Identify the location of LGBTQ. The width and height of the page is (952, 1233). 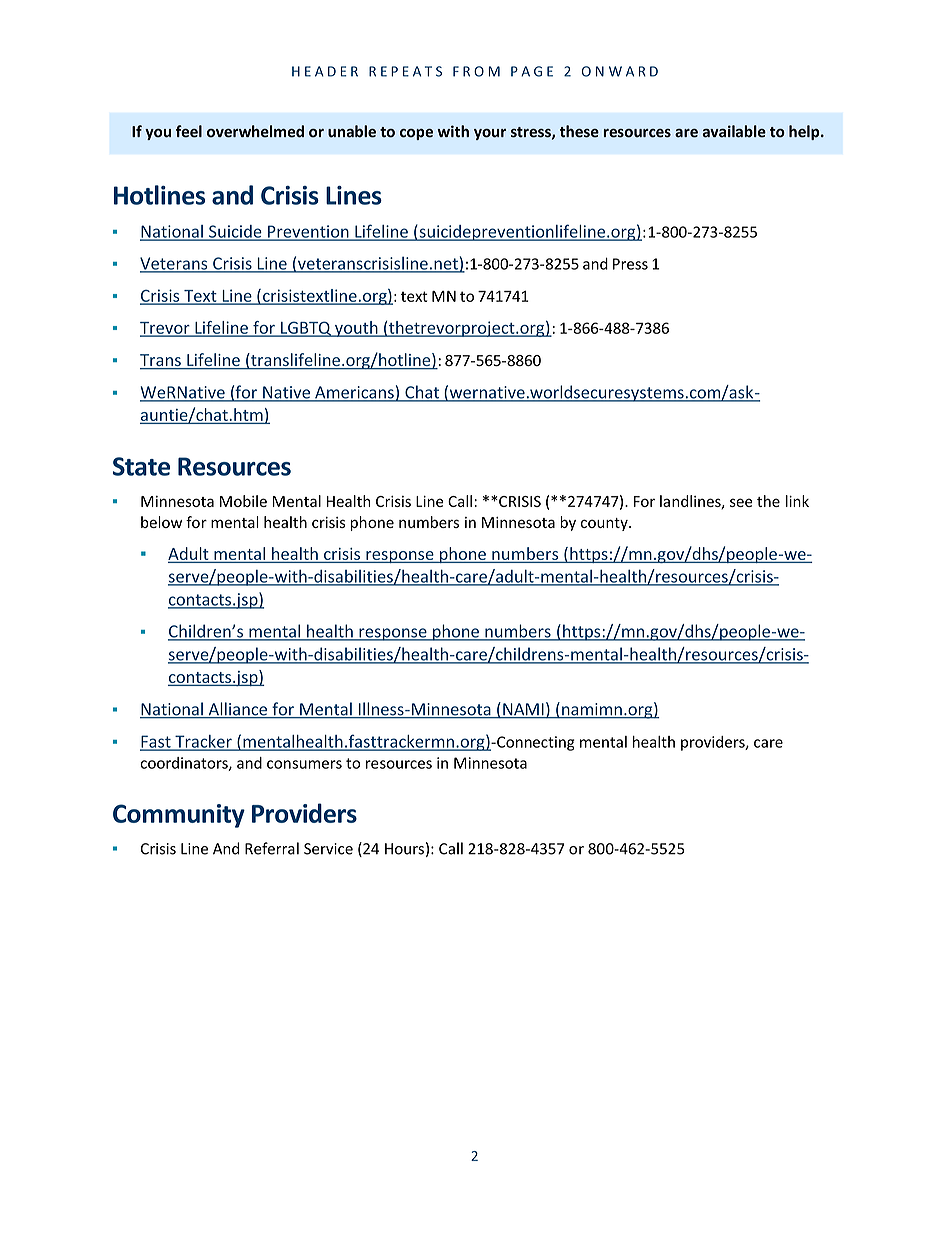
(306, 329).
